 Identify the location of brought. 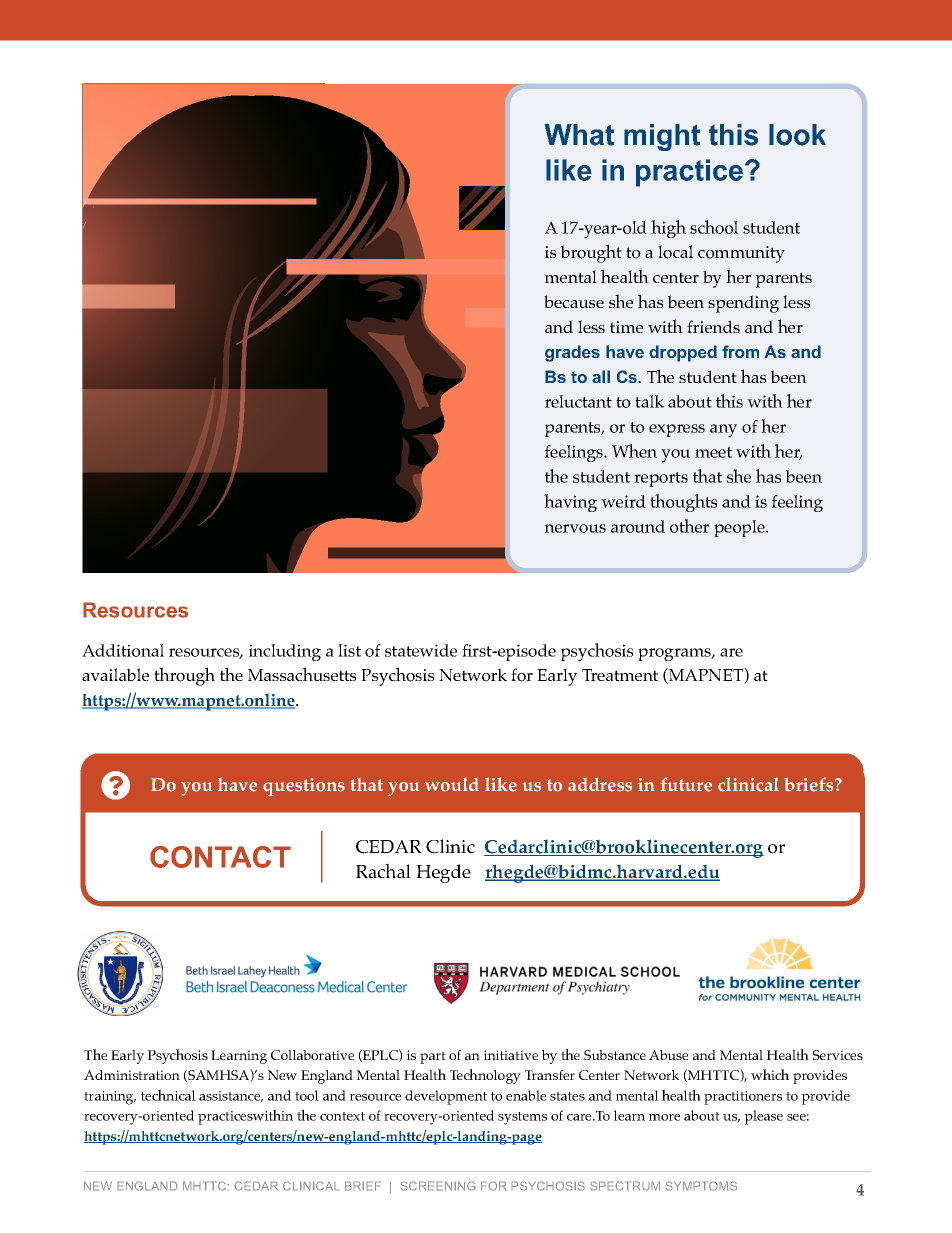
(591, 253).
